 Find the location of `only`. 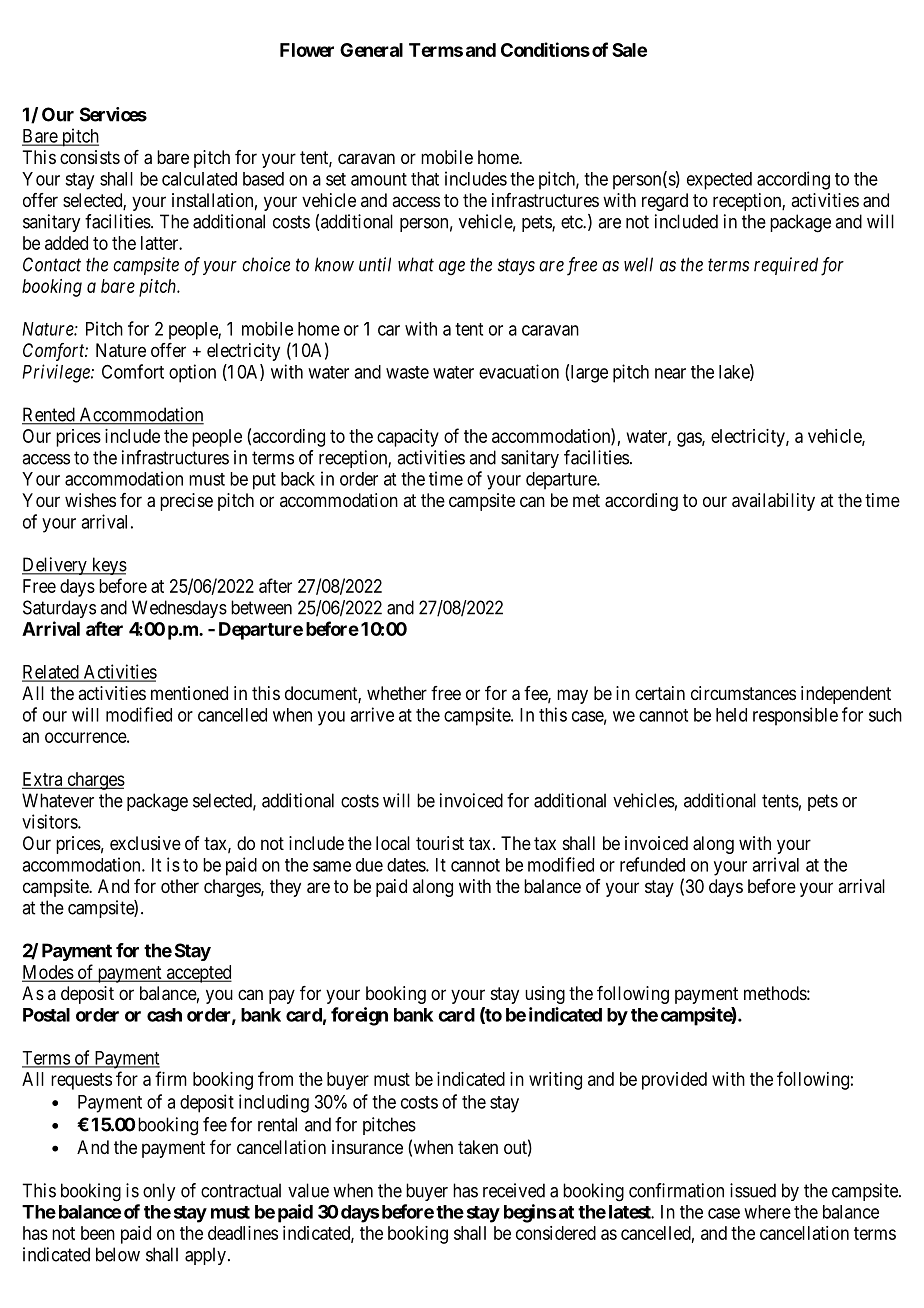

only is located at coordinates (159, 1192).
